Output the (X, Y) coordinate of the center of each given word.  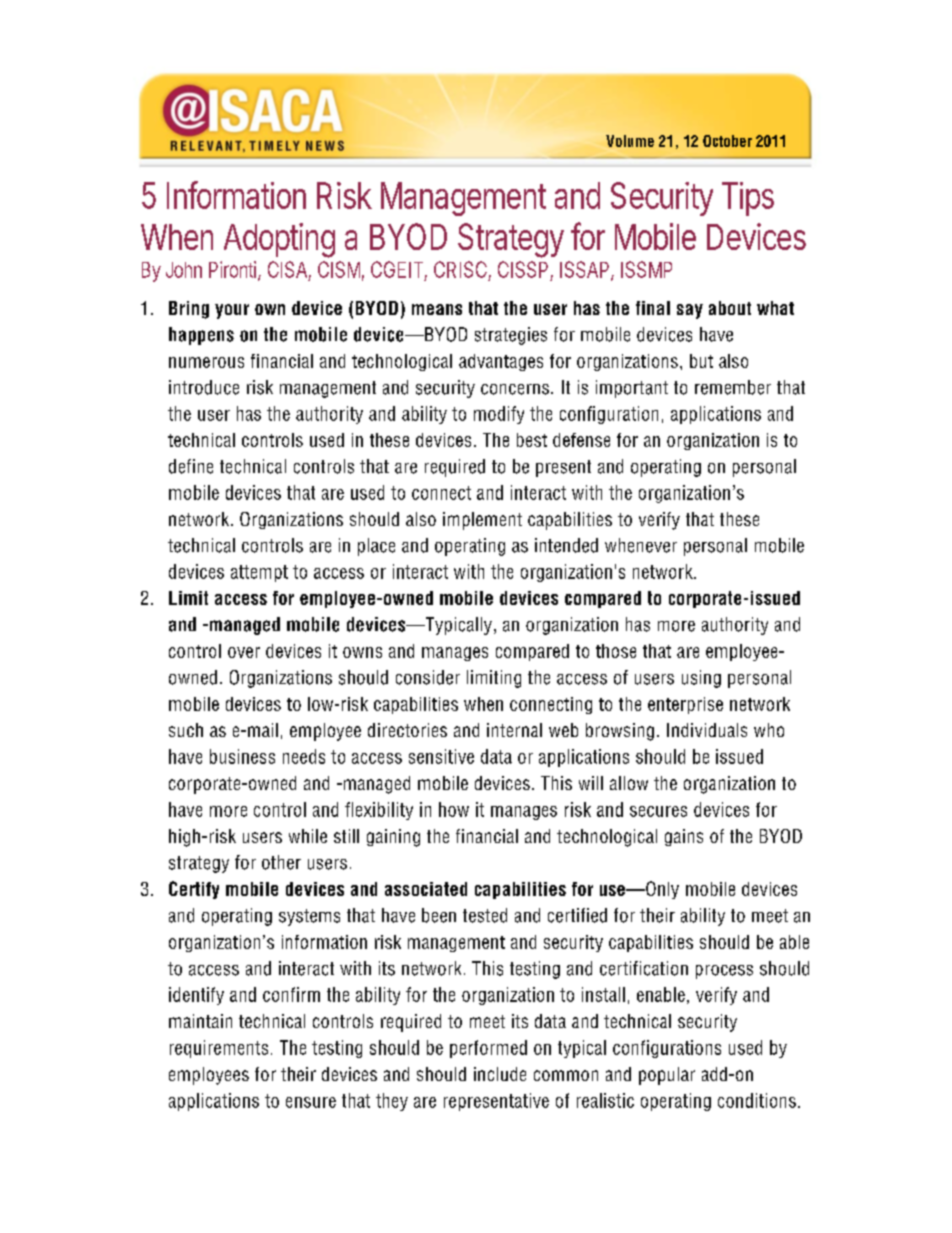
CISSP (523, 269)
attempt (259, 573)
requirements (219, 1049)
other (281, 862)
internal (514, 730)
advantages (501, 362)
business (242, 756)
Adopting (279, 240)
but (701, 361)
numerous (206, 362)
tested (485, 915)
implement (482, 521)
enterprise (685, 705)
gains (684, 837)
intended (566, 545)
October (727, 141)
